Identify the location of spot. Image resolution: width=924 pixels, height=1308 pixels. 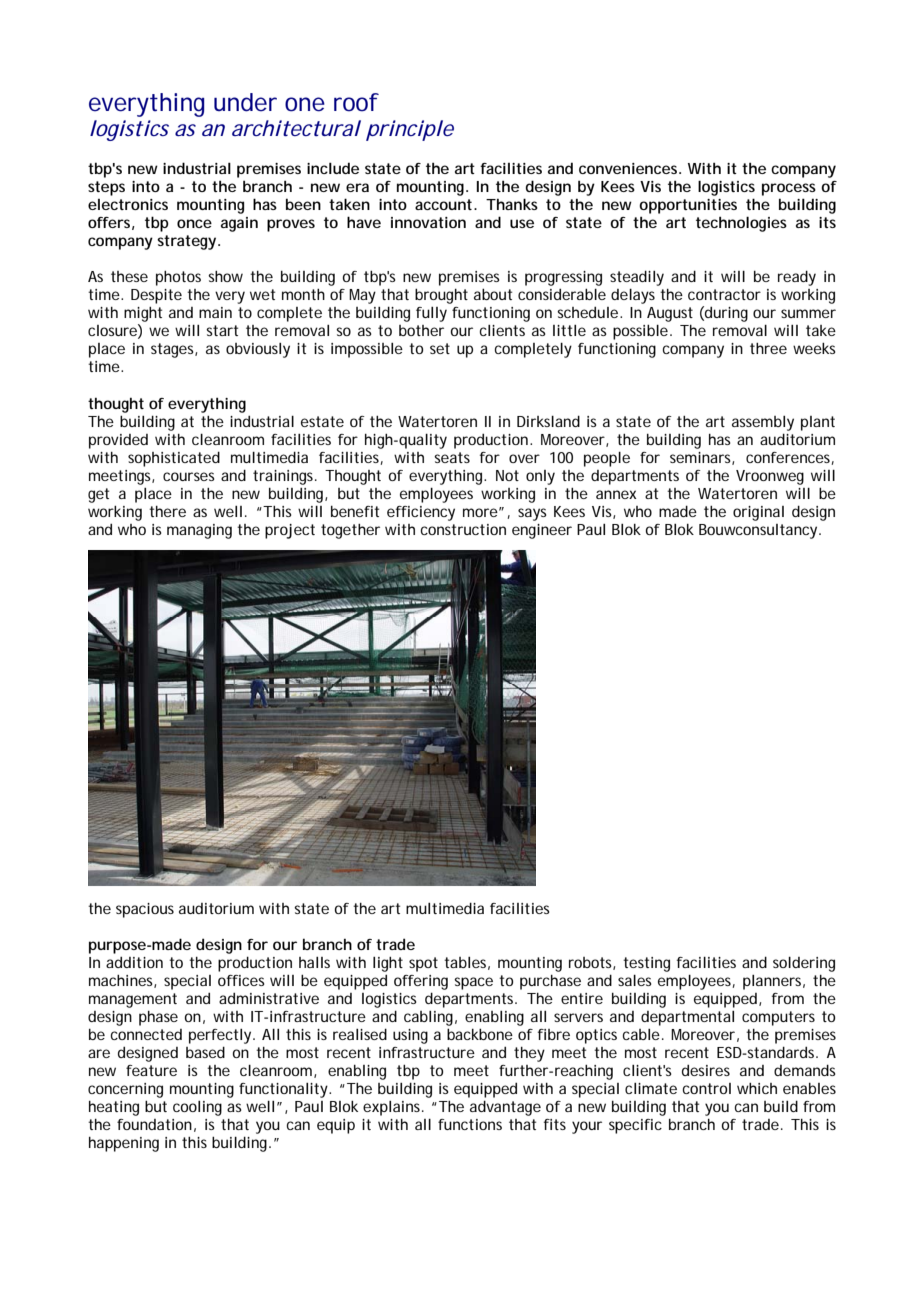
(423, 964).
